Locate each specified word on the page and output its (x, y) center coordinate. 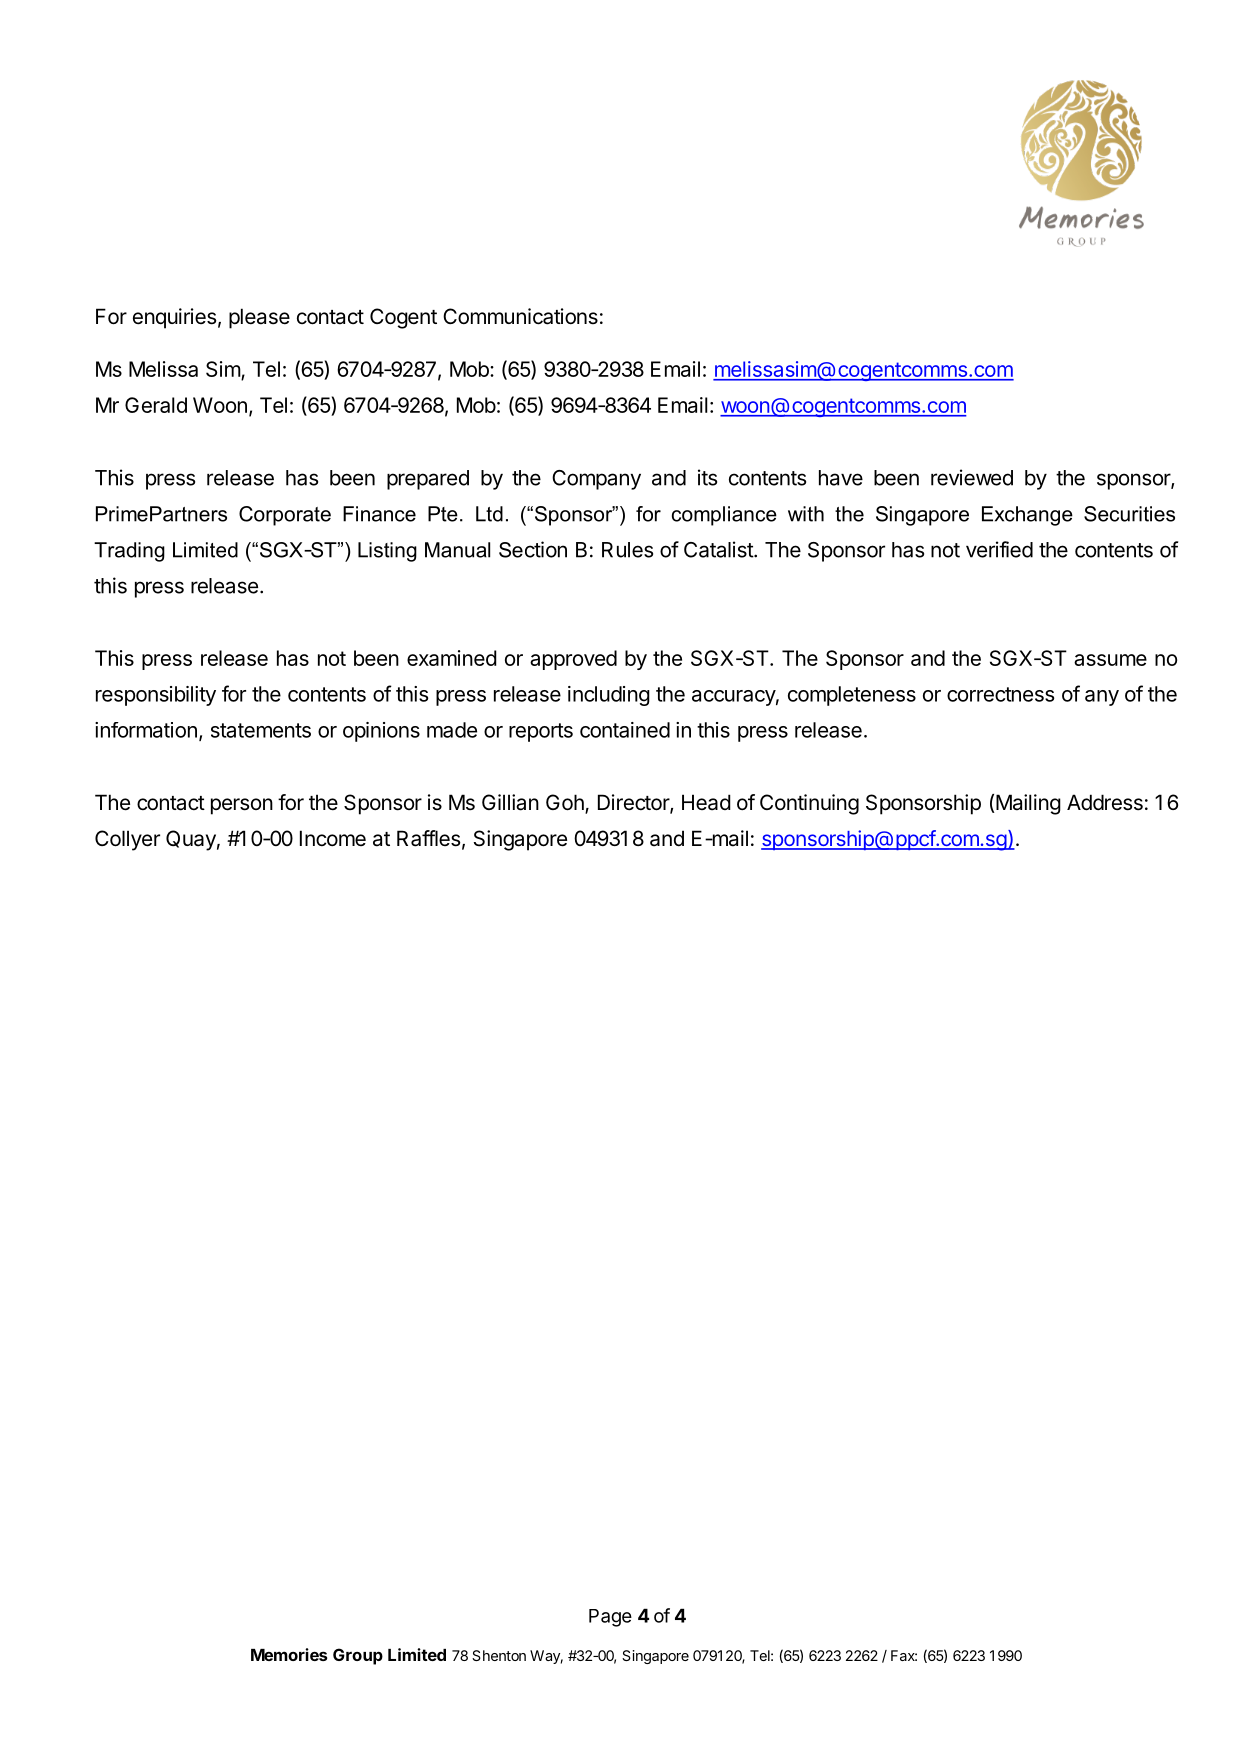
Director (634, 803)
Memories (289, 1654)
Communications (520, 316)
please (259, 318)
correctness (1000, 694)
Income (333, 838)
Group (358, 1656)
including (609, 696)
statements (261, 730)
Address (1105, 802)
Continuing (809, 804)
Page (610, 1618)
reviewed (972, 477)
